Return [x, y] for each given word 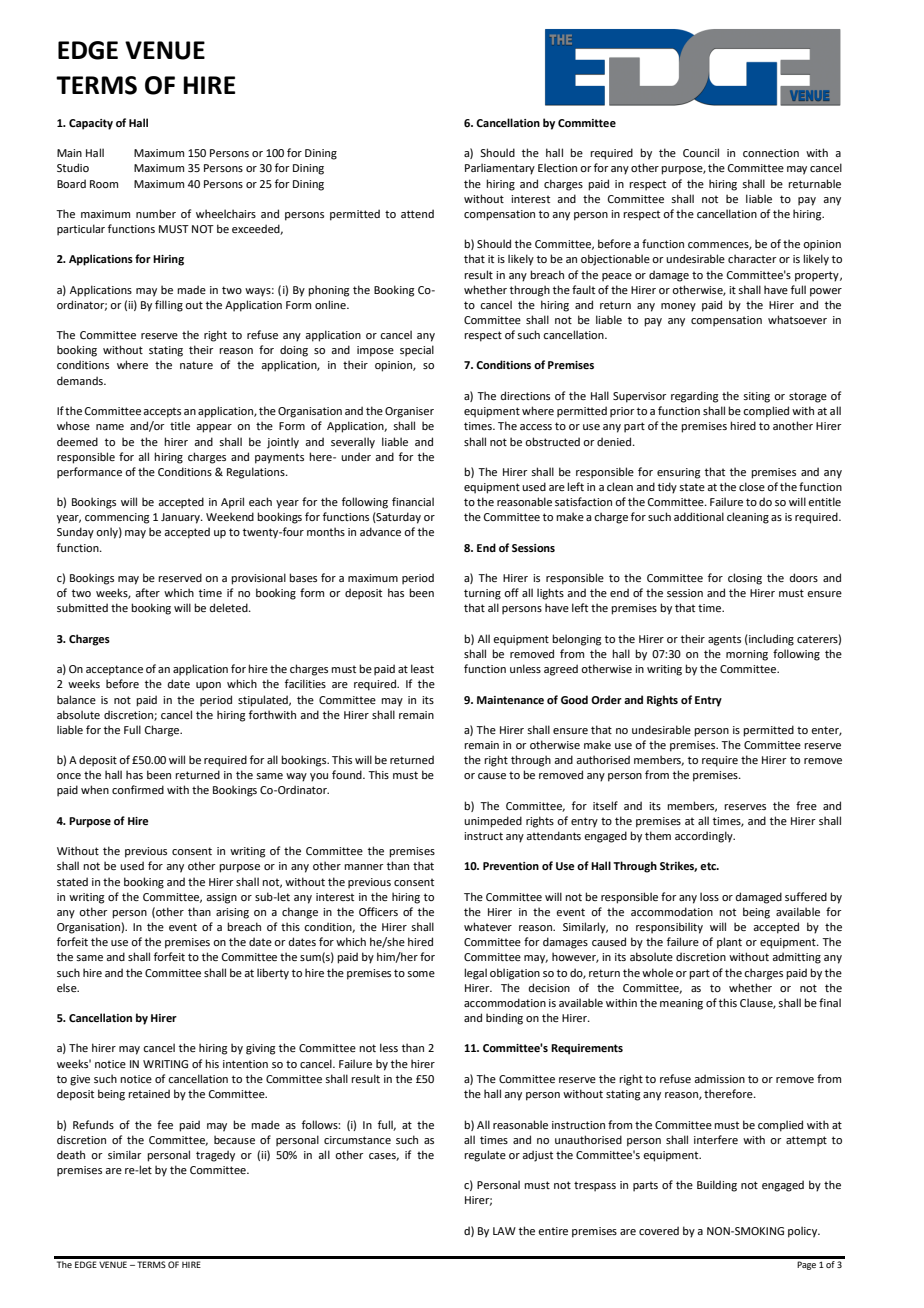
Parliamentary [500, 169]
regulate [485, 1156]
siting [756, 397]
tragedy [215, 1156]
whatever [488, 926]
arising [232, 913]
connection [771, 153]
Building [717, 1186]
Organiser [409, 412]
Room [104, 184]
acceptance [114, 670]
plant [729, 943]
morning [747, 655]
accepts [162, 412]
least [422, 668]
